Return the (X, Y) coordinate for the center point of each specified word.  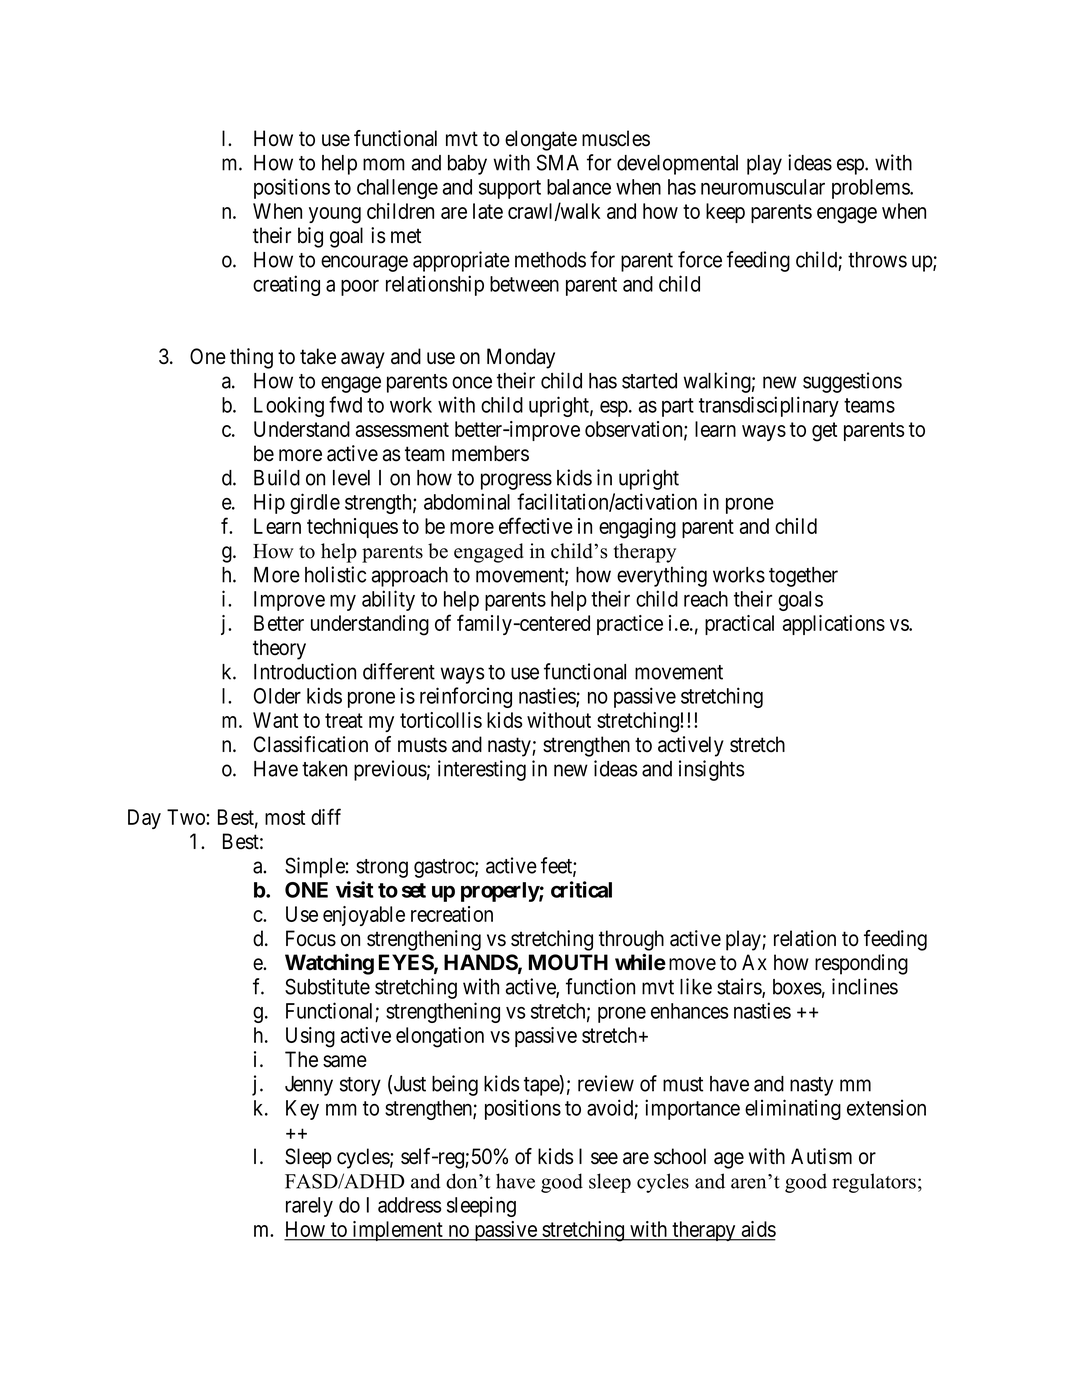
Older (277, 696)
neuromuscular (763, 187)
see (604, 1158)
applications (834, 625)
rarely (309, 1207)
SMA (558, 162)
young (335, 215)
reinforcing (466, 697)
